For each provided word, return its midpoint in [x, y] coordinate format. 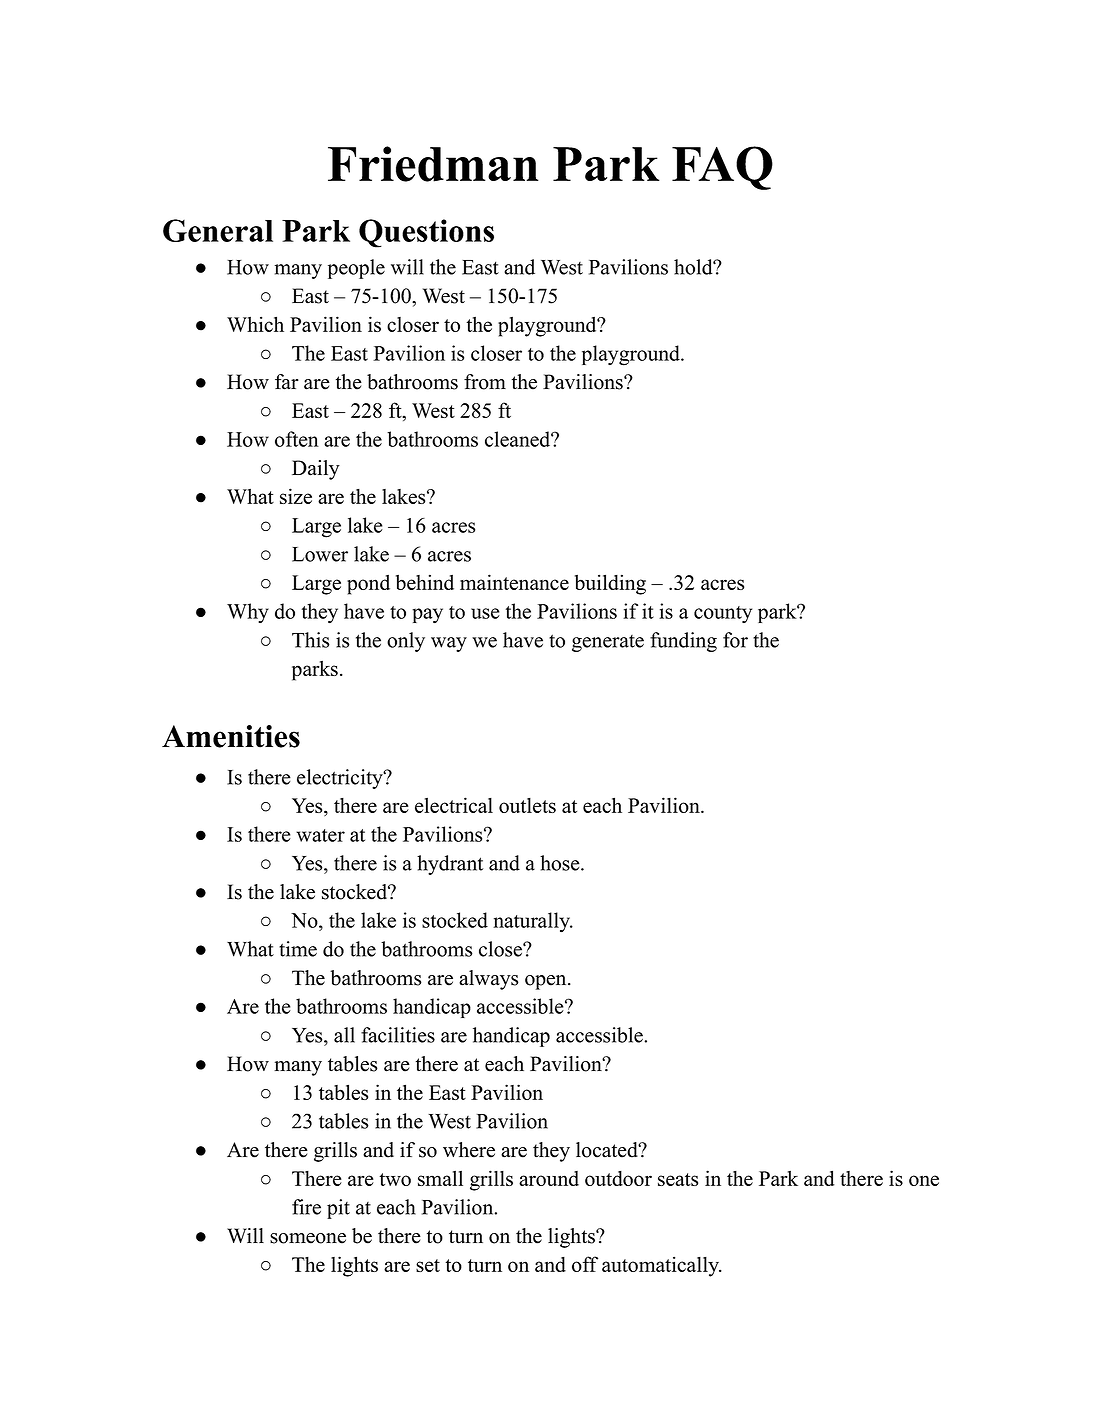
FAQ [722, 168]
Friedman [433, 164]
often [297, 439]
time [298, 949]
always [488, 980]
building [610, 584]
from [485, 382]
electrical [454, 805]
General [218, 230]
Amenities [231, 736]
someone [308, 1238]
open [547, 982]
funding [683, 642]
